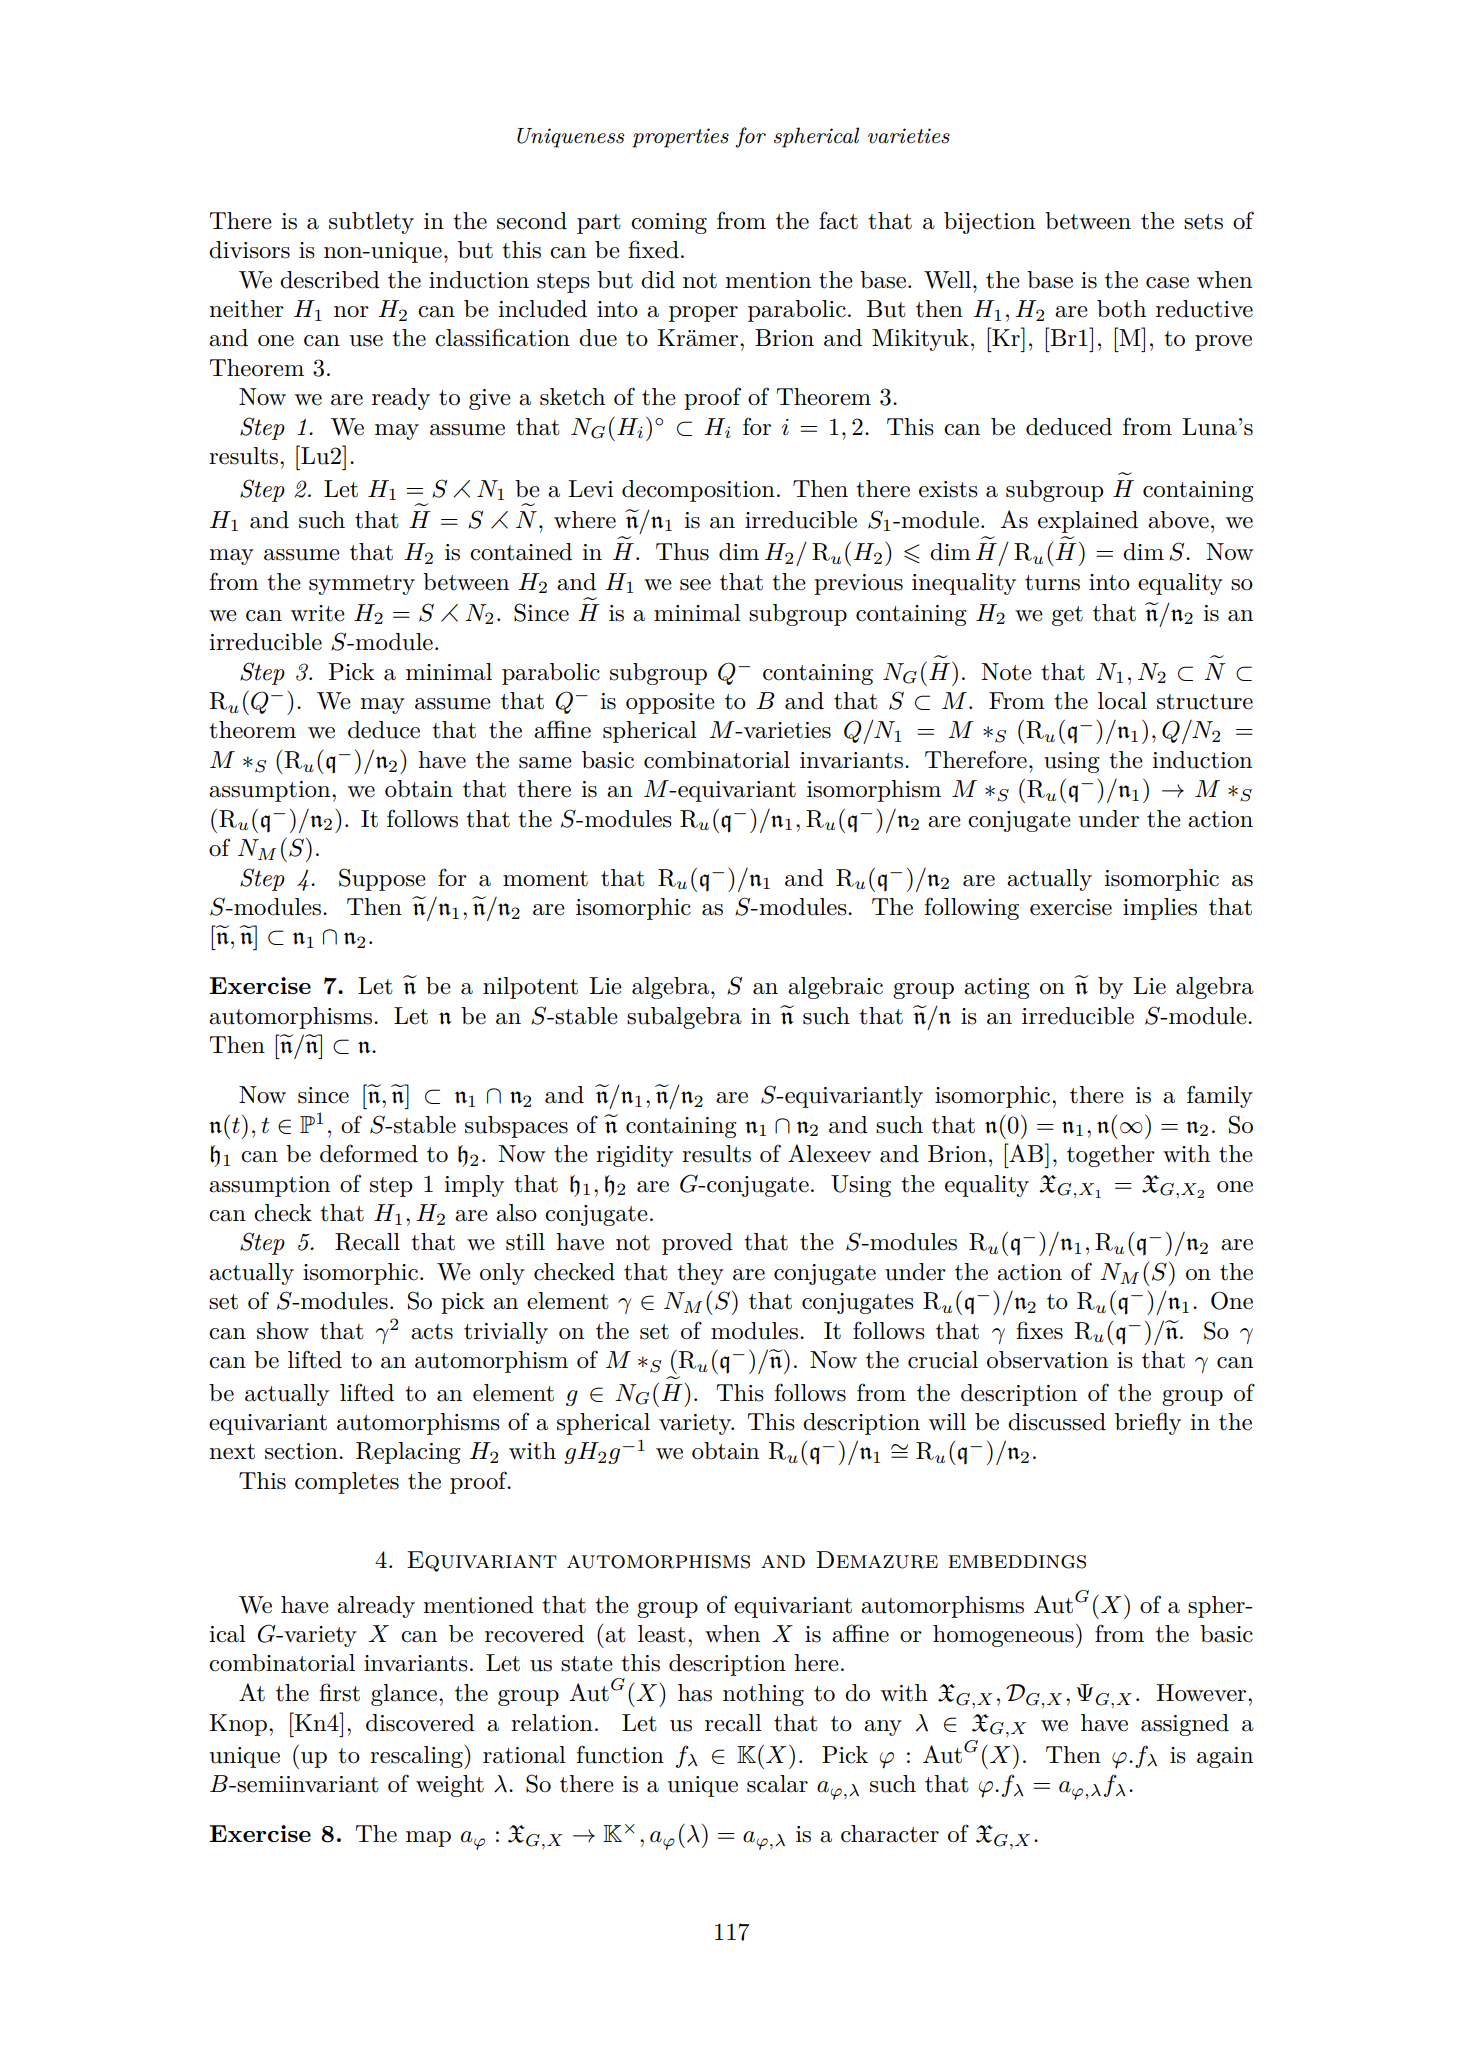  Describe the element at coordinates (283, 1331) in the screenshot. I see `show` at that location.
